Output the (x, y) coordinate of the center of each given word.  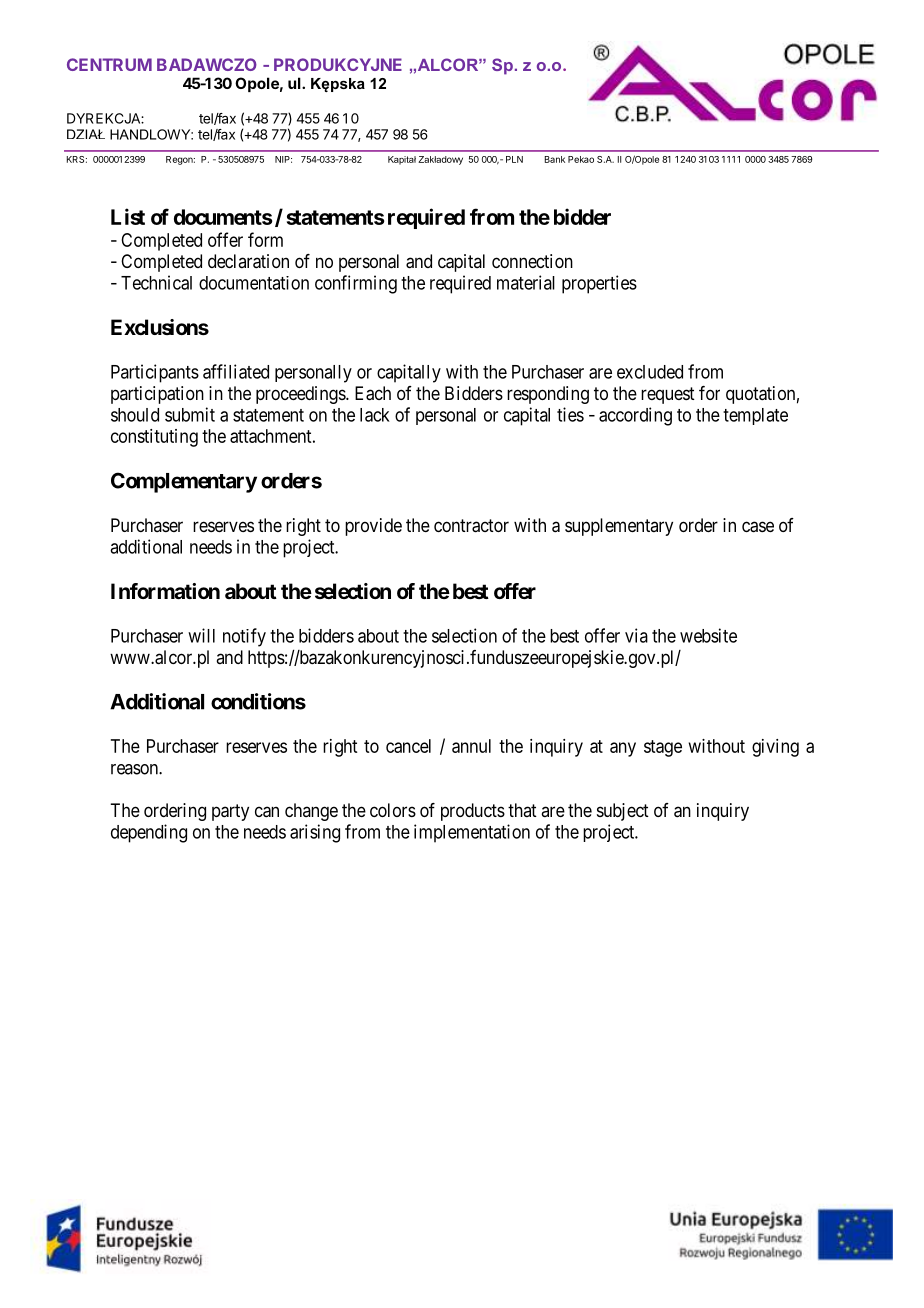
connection (532, 261)
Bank (555, 159)
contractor (471, 526)
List (128, 216)
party (230, 812)
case (758, 527)
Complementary (184, 482)
